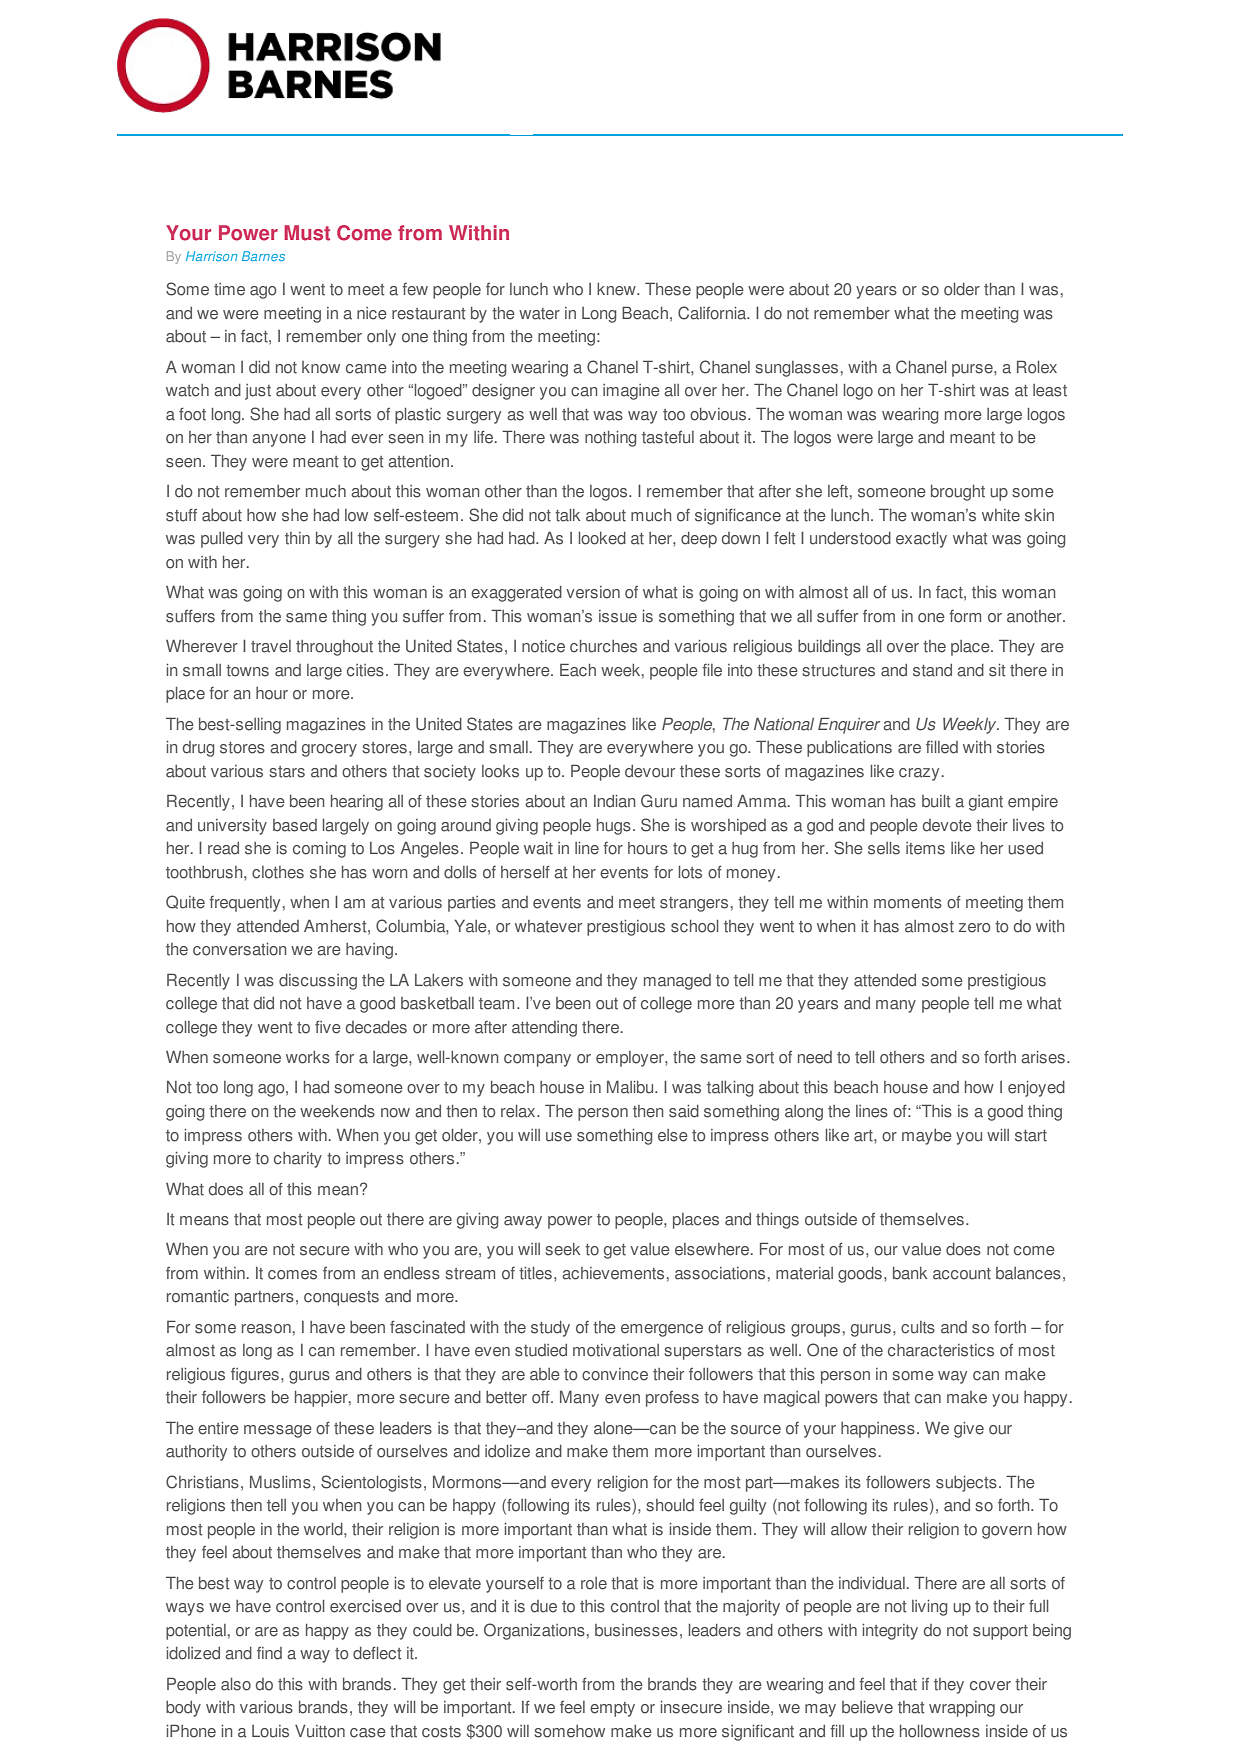 The width and height of the page is (1242, 1758). Describe the element at coordinates (263, 256) in the page. I see `Barnes` at that location.
